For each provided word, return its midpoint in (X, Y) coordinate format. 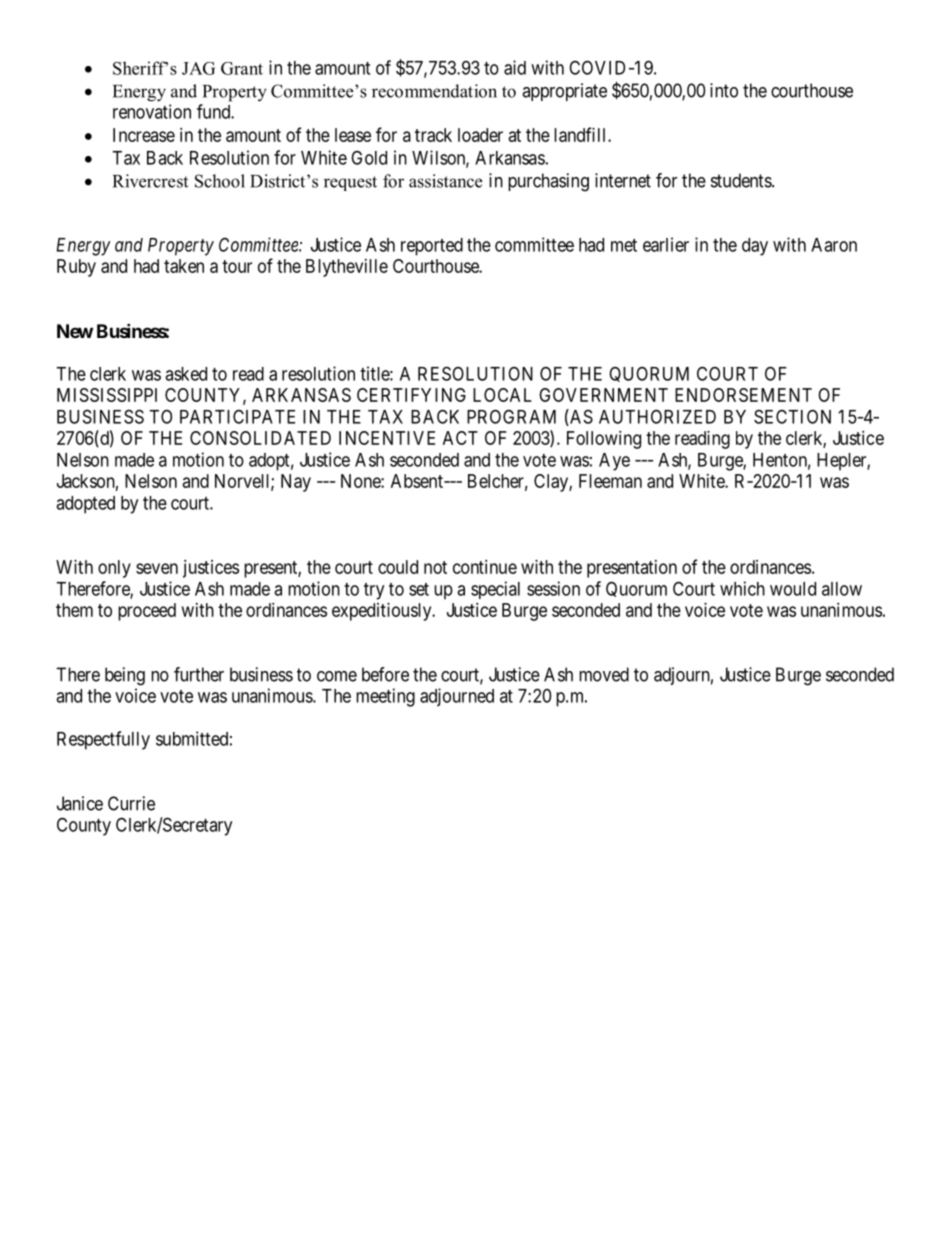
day (755, 247)
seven (157, 568)
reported (432, 247)
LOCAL (502, 395)
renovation (152, 111)
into (724, 90)
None (361, 481)
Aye (614, 462)
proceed (147, 612)
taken (184, 266)
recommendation (434, 91)
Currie (131, 803)
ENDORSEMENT (743, 395)
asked (186, 374)
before (385, 674)
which (742, 588)
